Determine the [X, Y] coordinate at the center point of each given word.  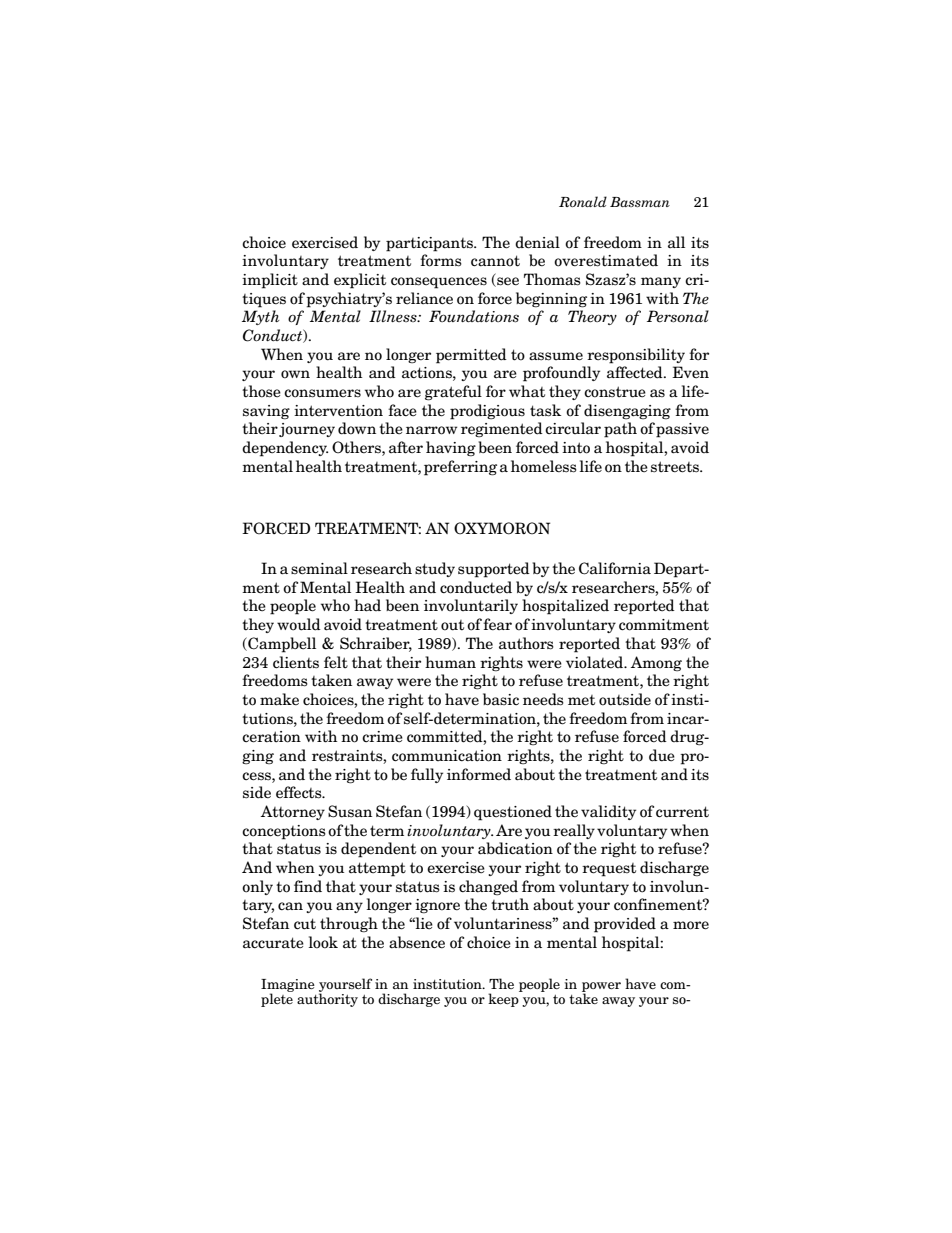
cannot [495, 261]
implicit [270, 281]
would [299, 624]
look [323, 942]
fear [497, 624]
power [601, 988]
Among [656, 664]
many [661, 282]
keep [504, 999]
